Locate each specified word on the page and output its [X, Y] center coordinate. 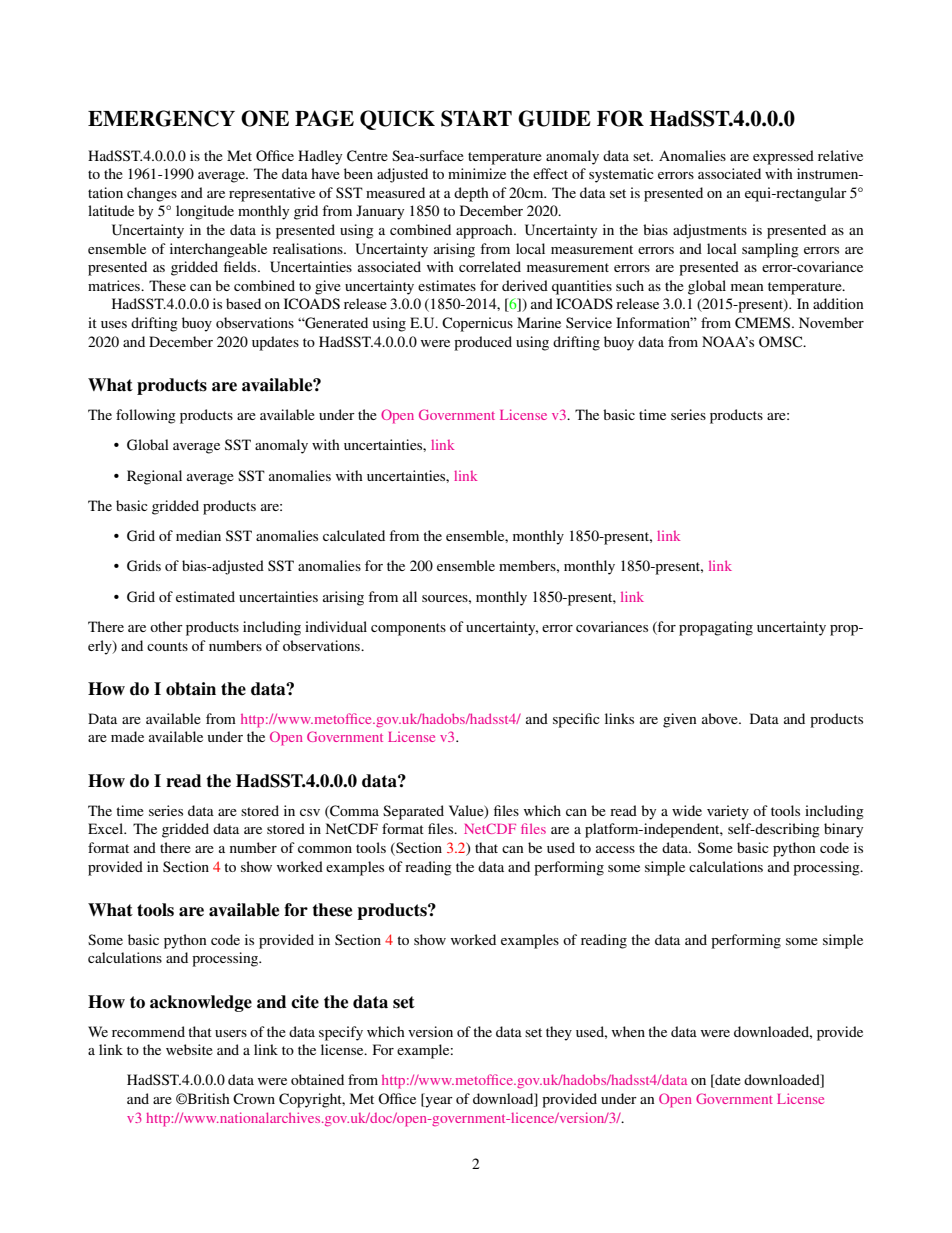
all [410, 596]
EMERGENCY [161, 118]
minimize [477, 173]
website [189, 1049]
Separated [413, 812]
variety [728, 812]
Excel [107, 828]
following [146, 416]
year [438, 1101]
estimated [205, 596]
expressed [783, 157]
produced [483, 343]
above [721, 718]
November [831, 322]
